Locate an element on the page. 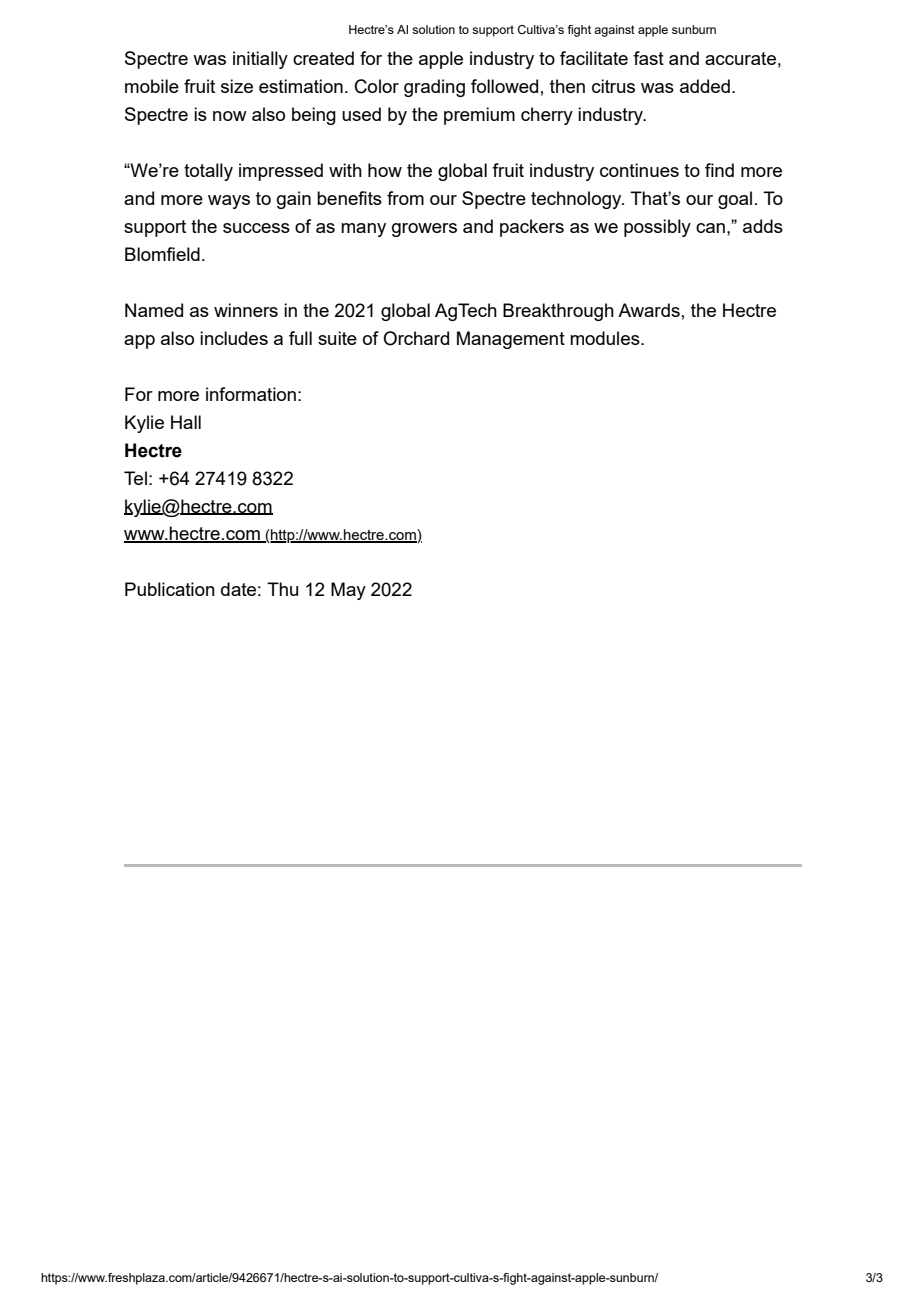 The width and height of the document is (924, 1308). grading is located at coordinates (434, 88).
